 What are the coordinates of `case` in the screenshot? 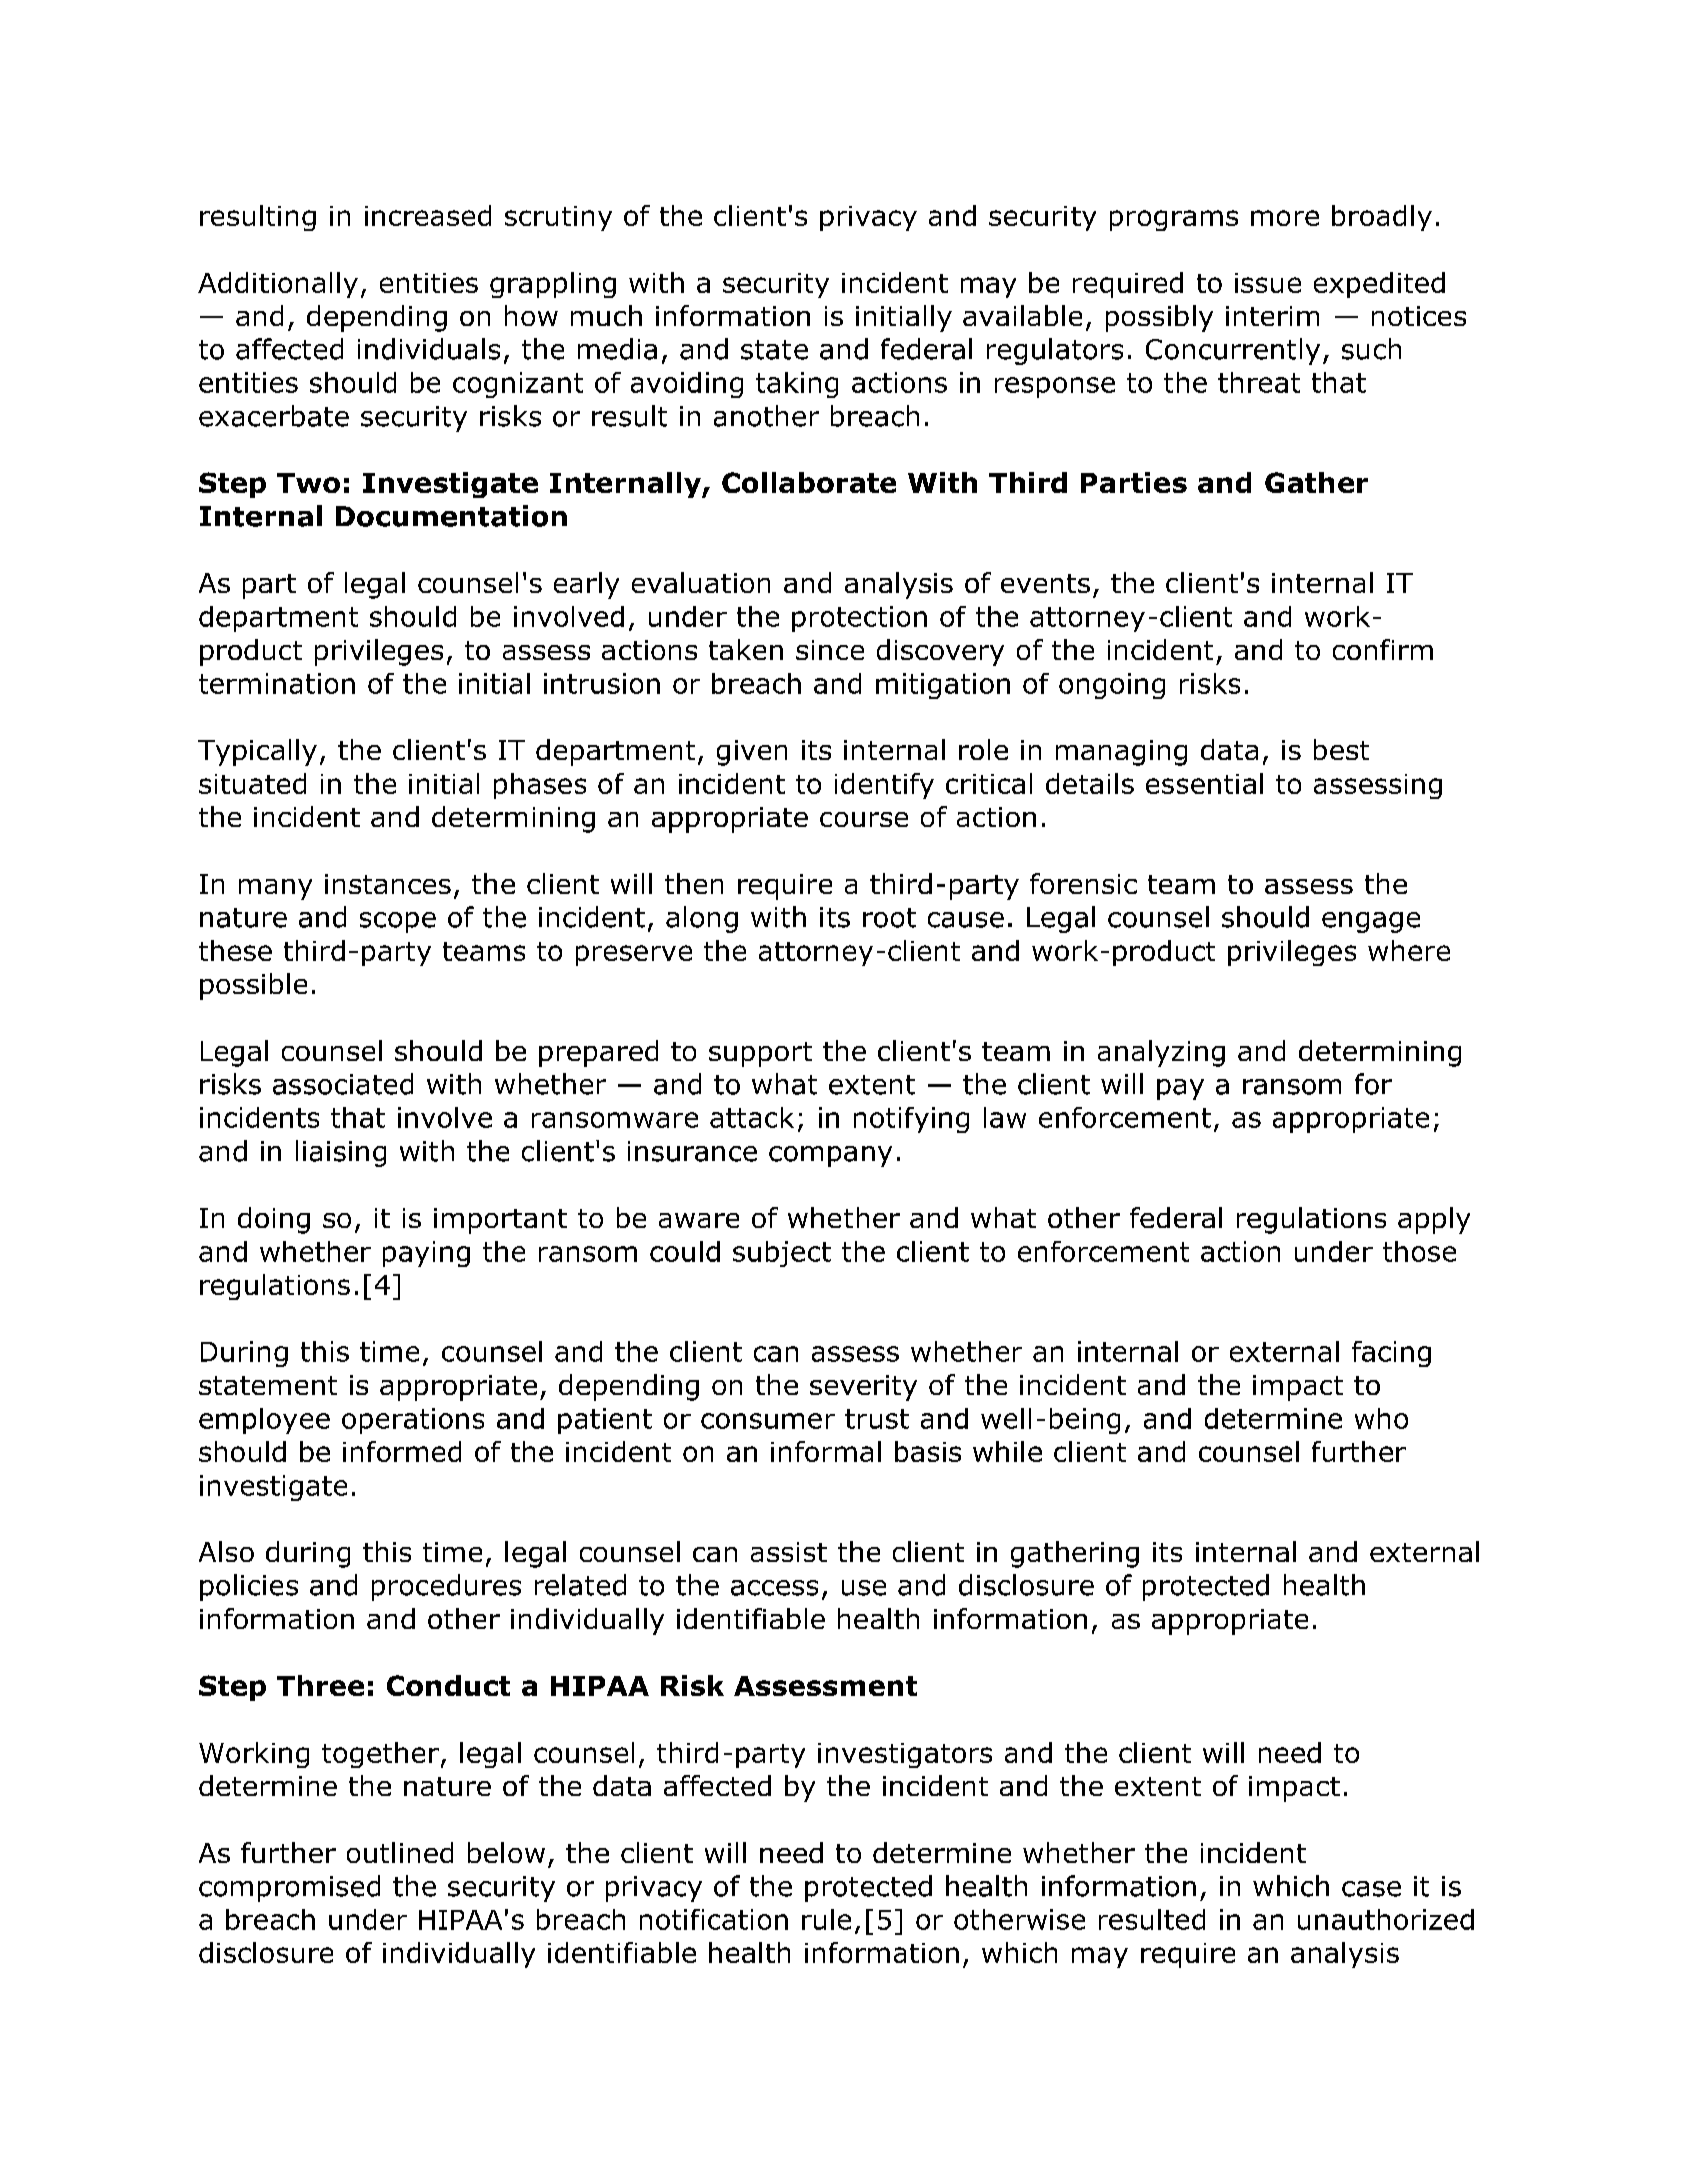 It's located at (1371, 1889).
